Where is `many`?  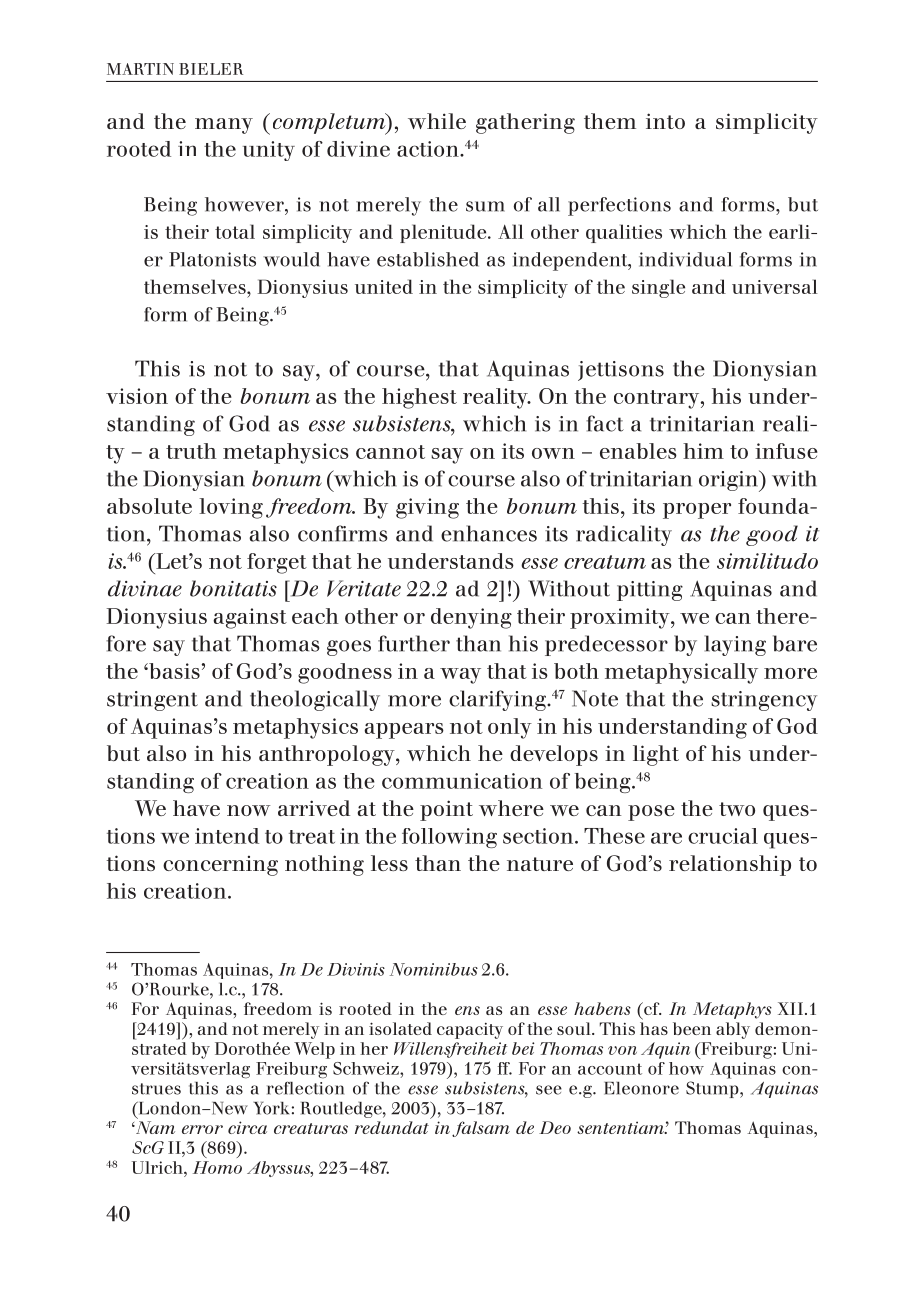 many is located at coordinates (224, 126).
